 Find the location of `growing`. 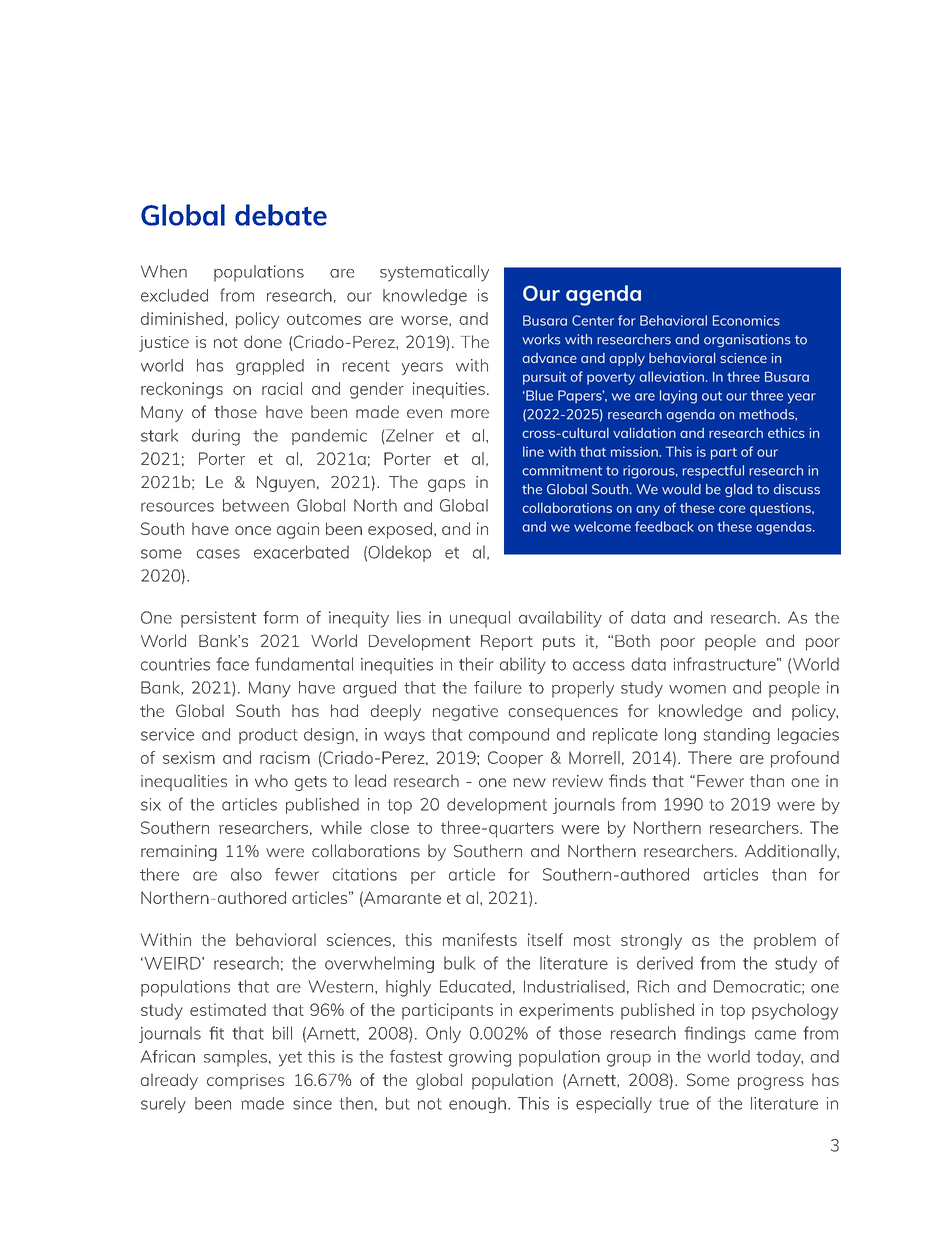

growing is located at coordinates (480, 1058).
